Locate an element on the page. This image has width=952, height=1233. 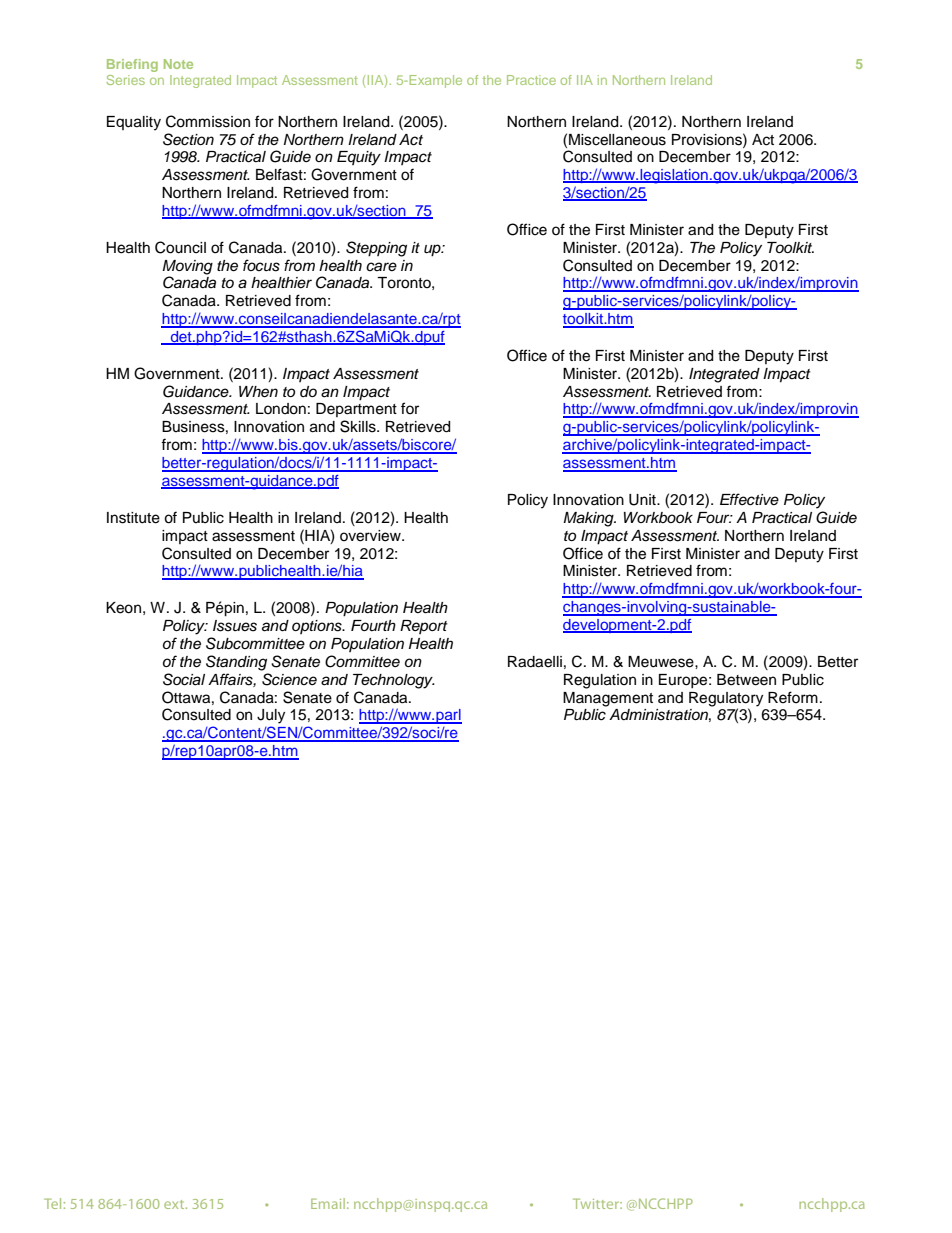
Miscellaneous is located at coordinates (617, 140).
